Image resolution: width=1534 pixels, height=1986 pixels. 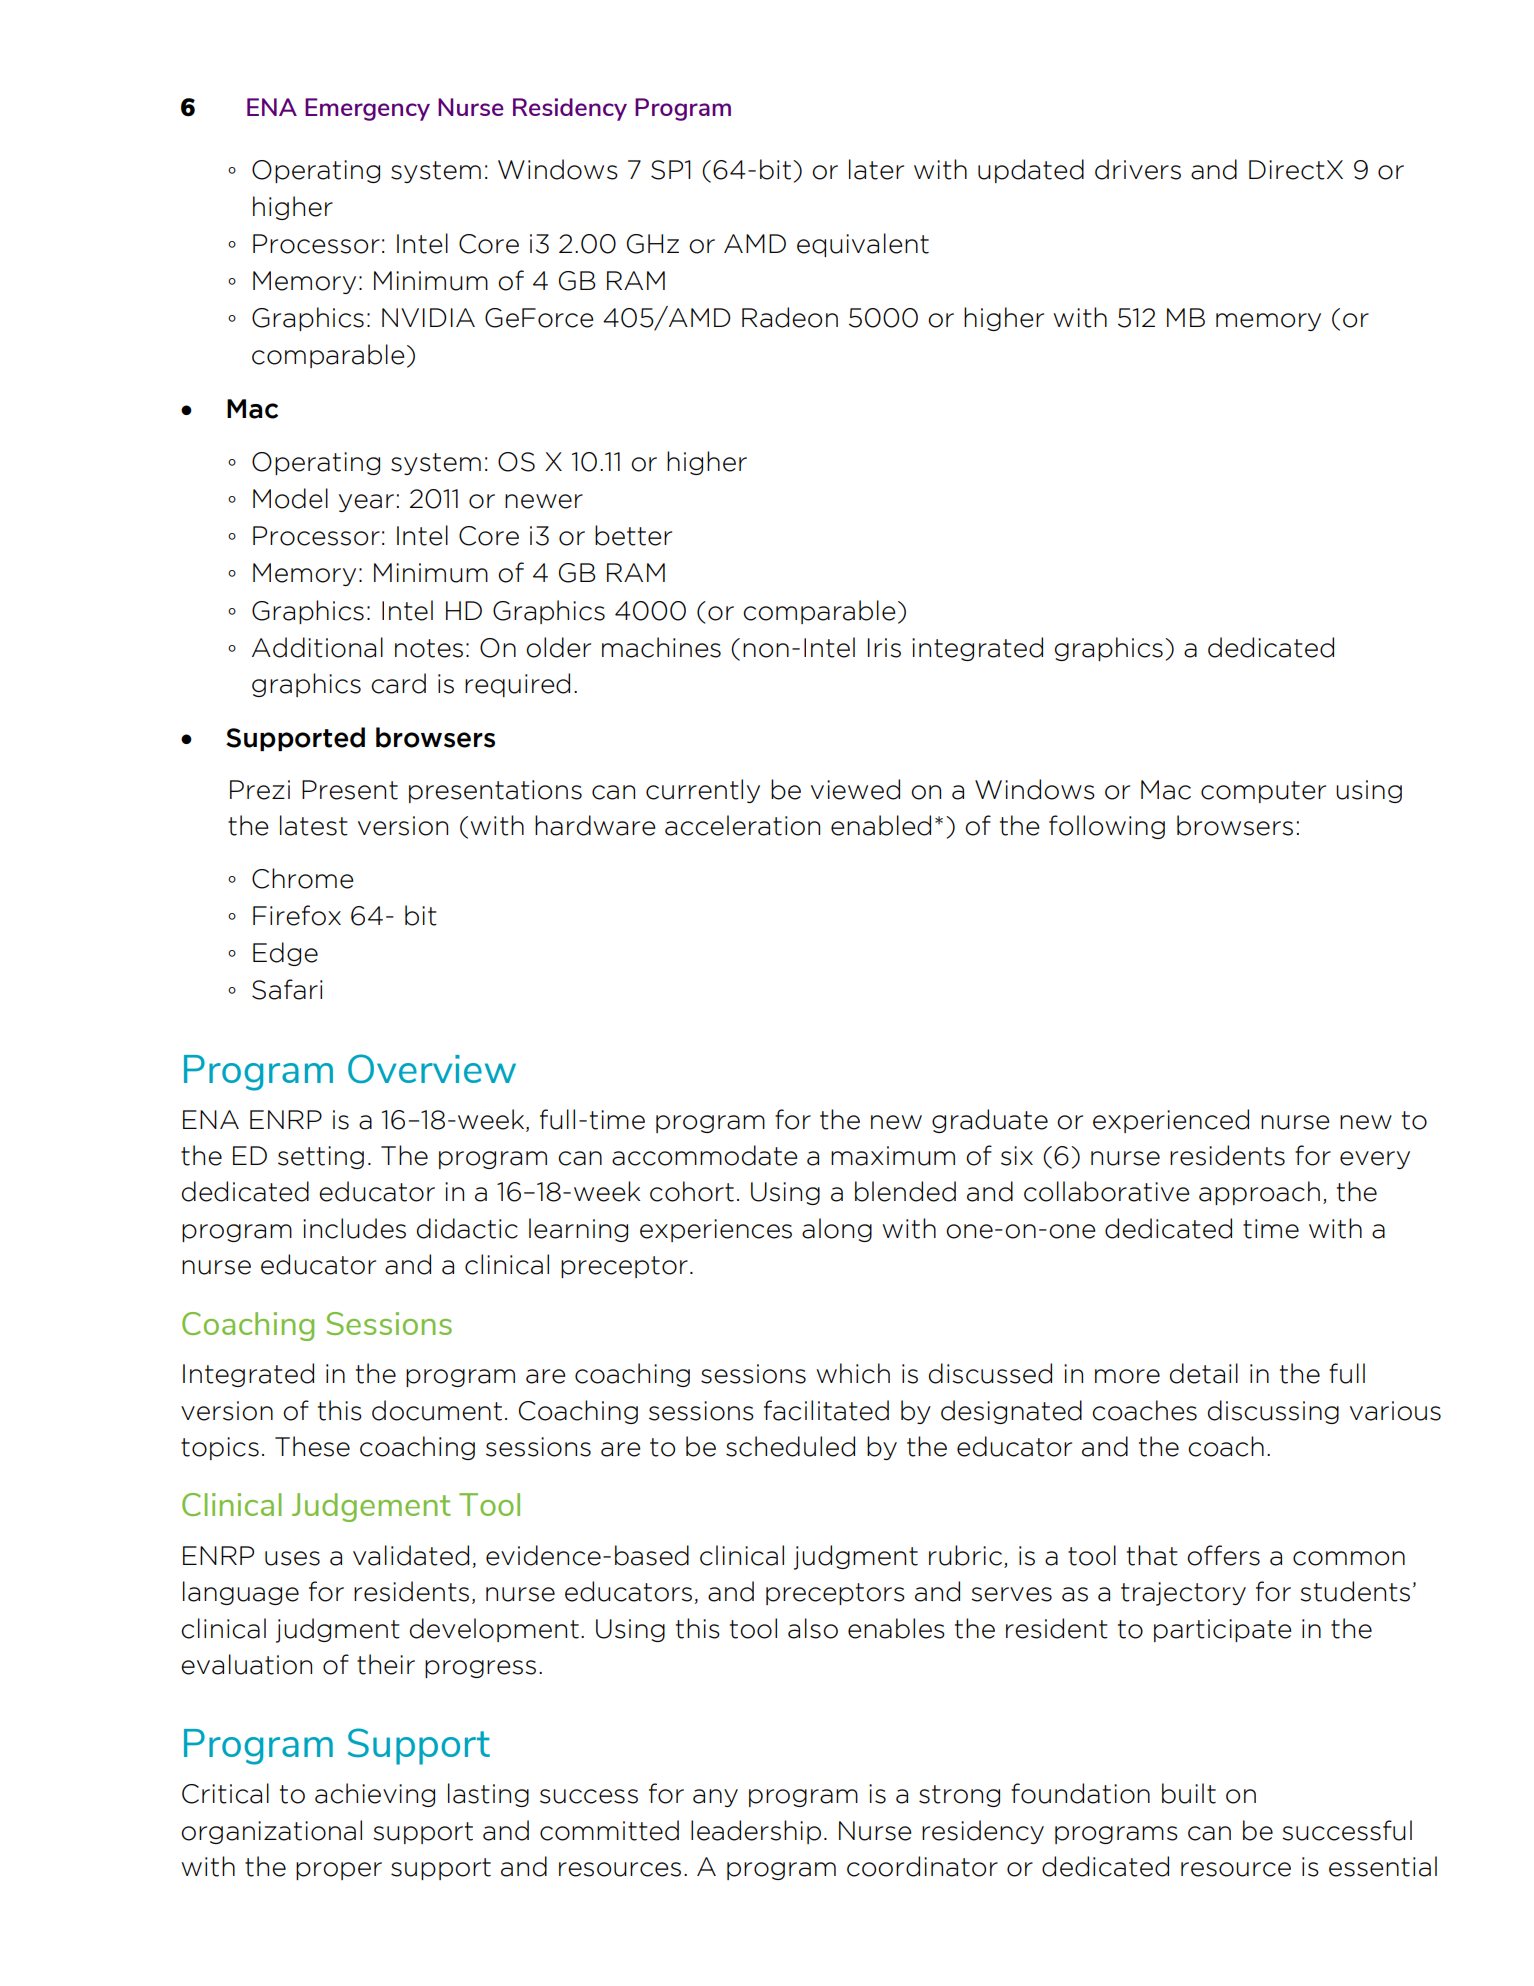 I want to click on computer, so click(x=1263, y=792).
